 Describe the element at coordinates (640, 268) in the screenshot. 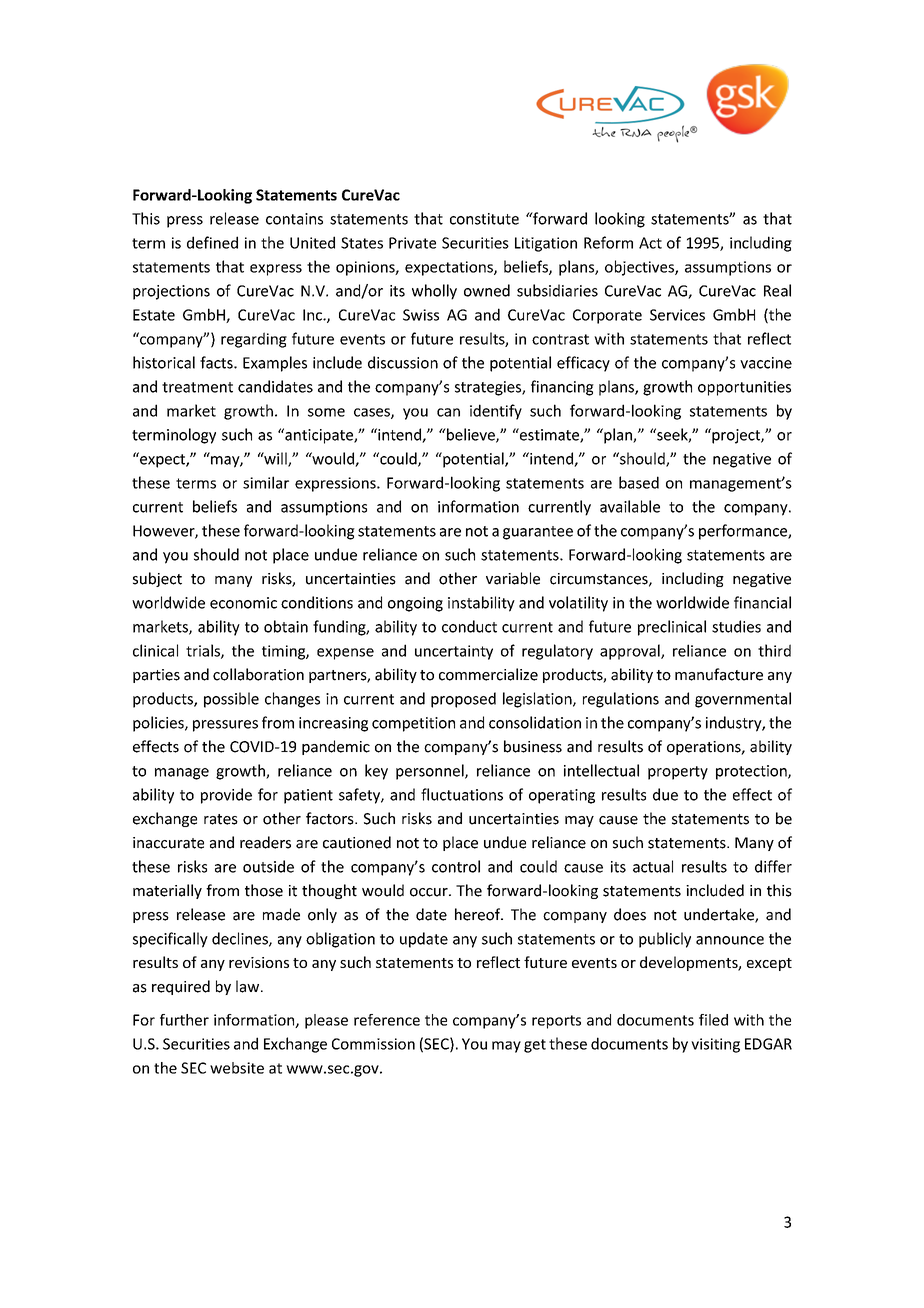

I see `objectives` at that location.
